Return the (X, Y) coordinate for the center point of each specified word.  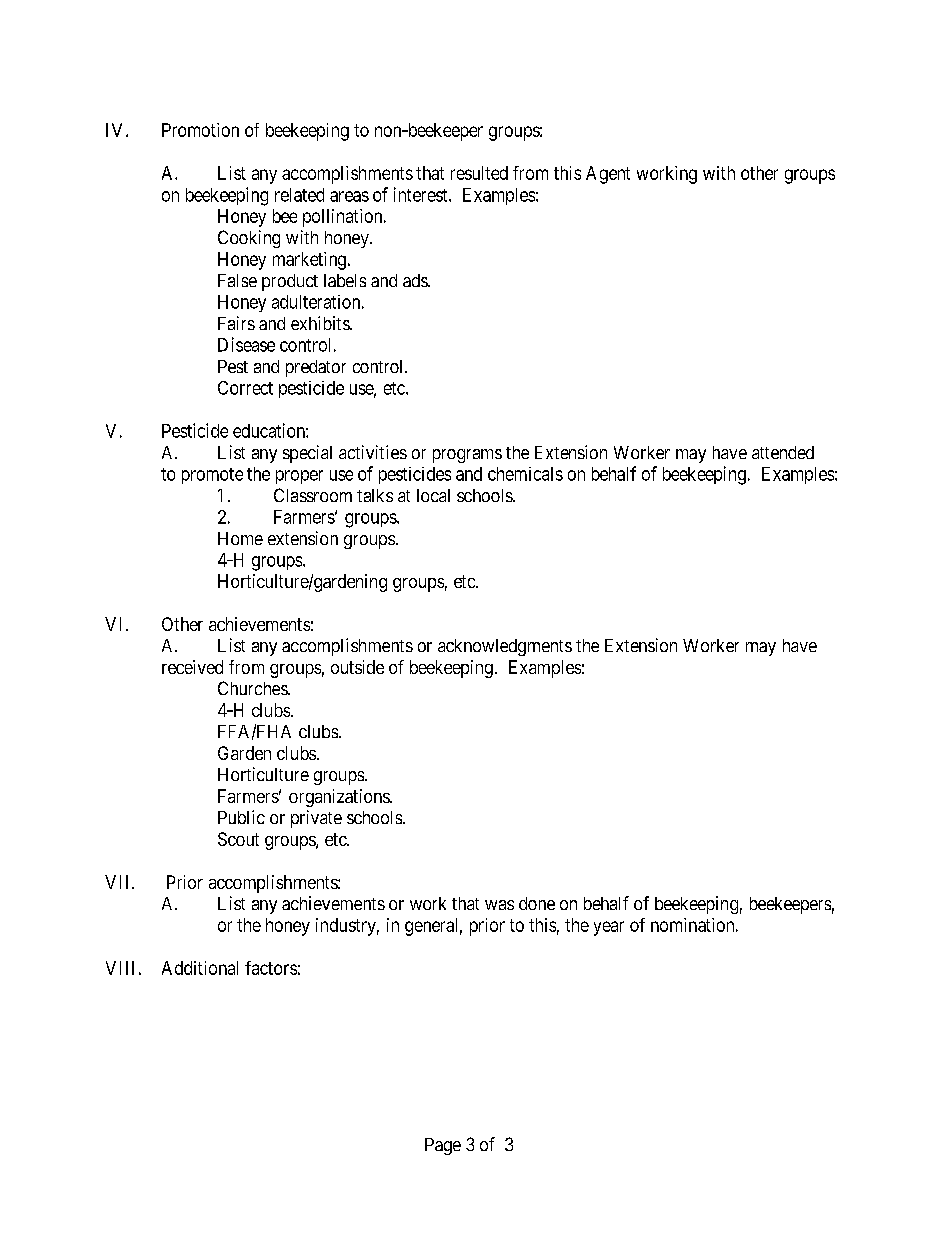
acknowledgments (505, 647)
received (192, 667)
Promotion (200, 130)
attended (783, 452)
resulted (479, 173)
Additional (200, 968)
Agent (608, 175)
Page (443, 1146)
